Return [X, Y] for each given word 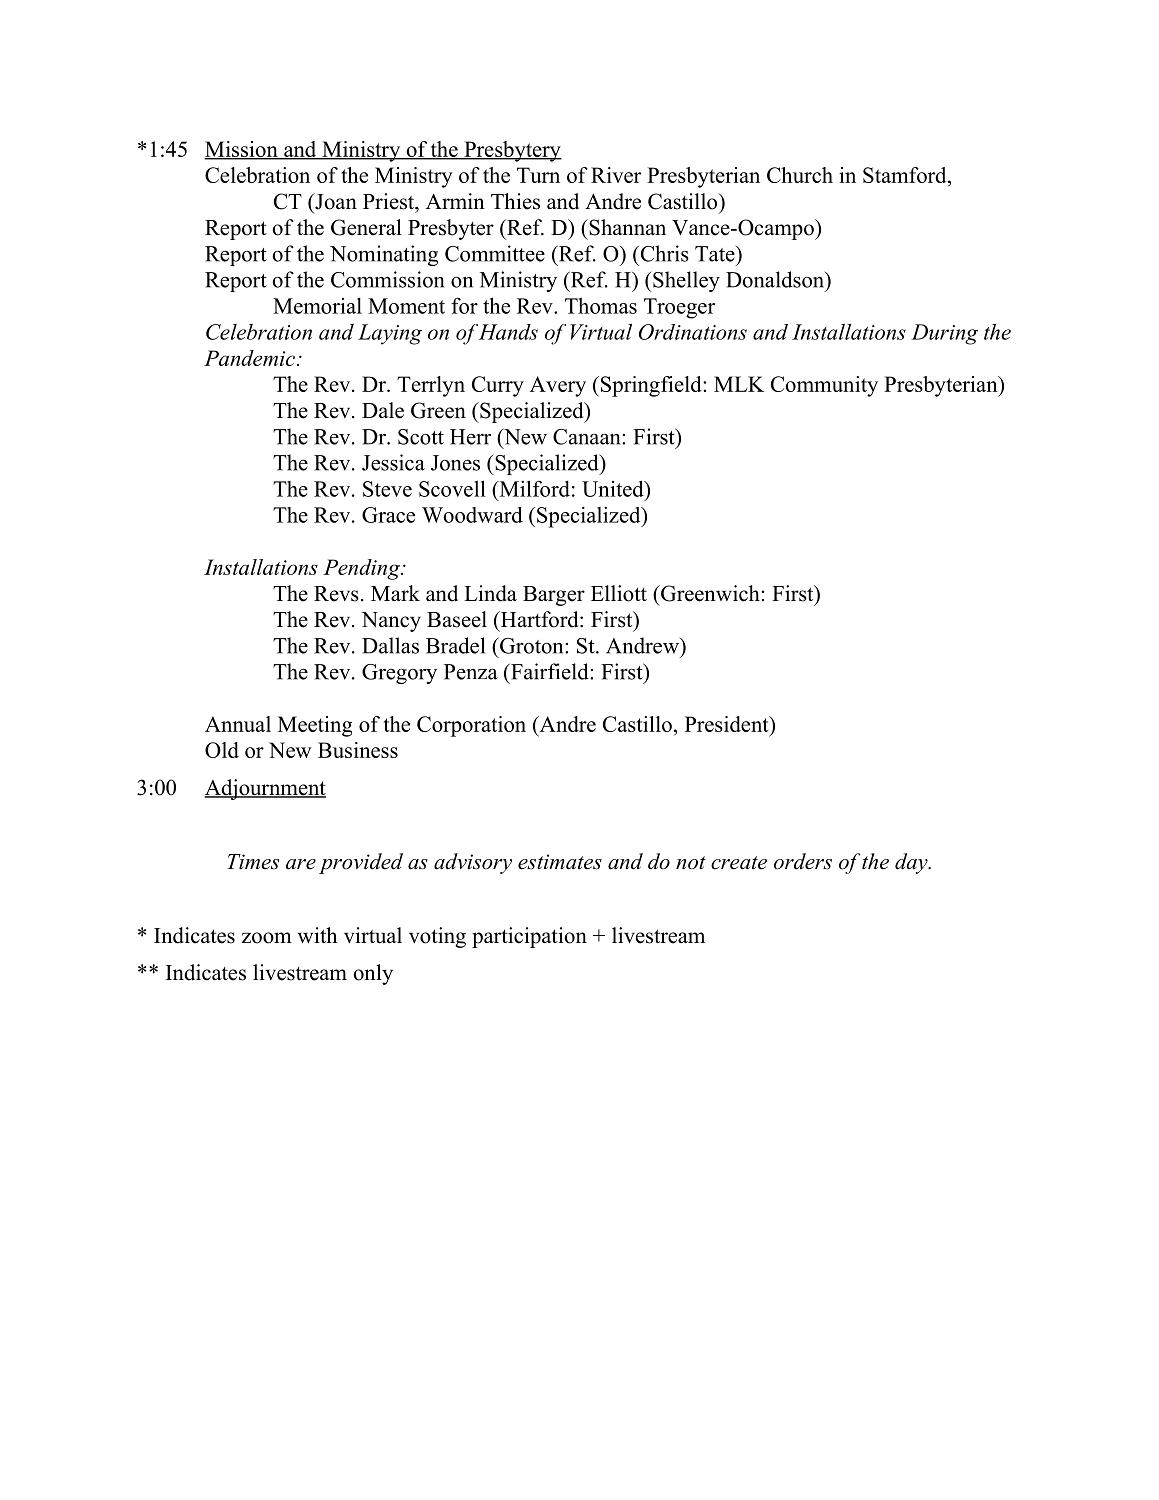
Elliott [619, 593]
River [616, 175]
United [614, 488]
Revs [336, 594]
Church [800, 175]
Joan [335, 201]
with [317, 935]
